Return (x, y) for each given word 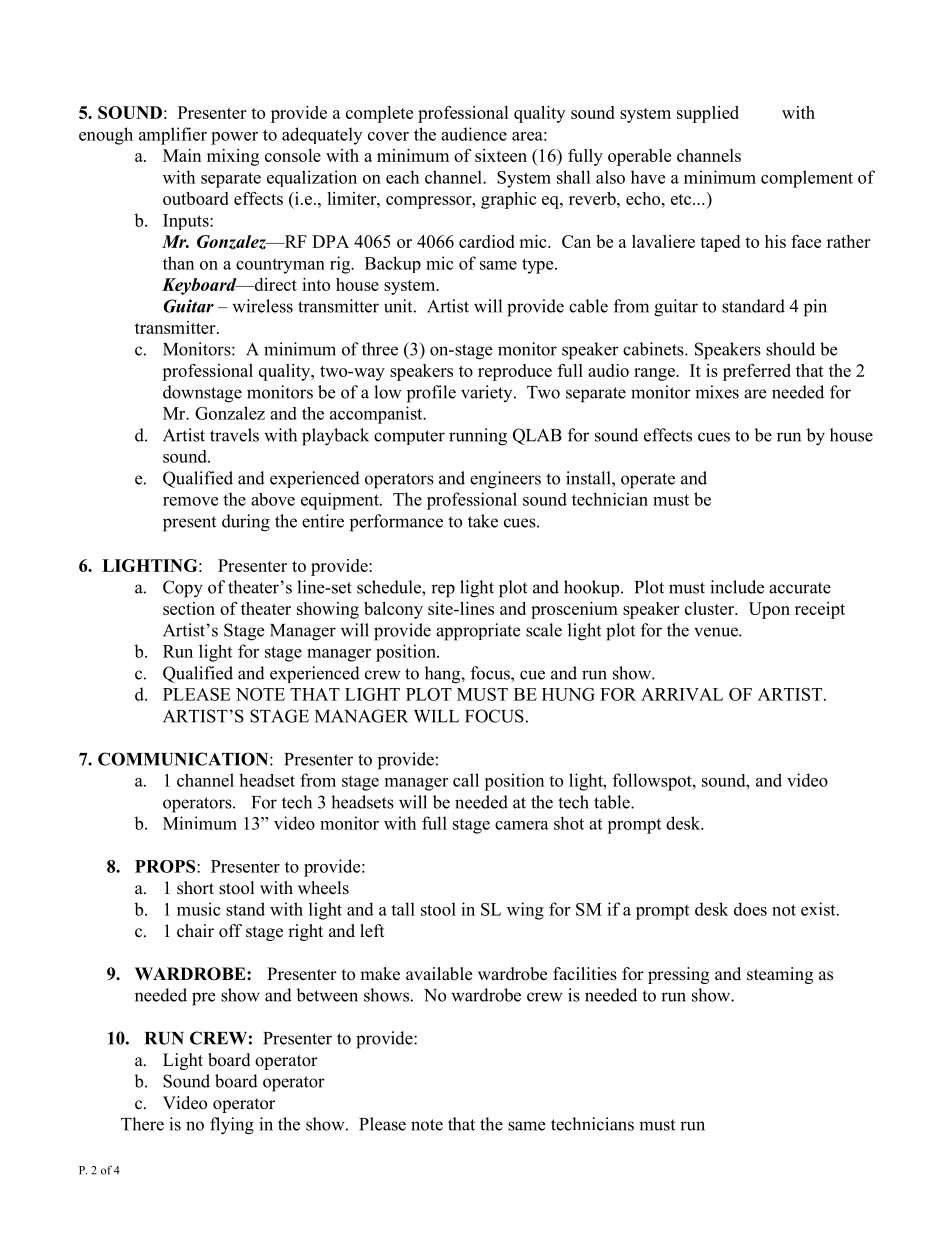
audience (474, 134)
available (439, 974)
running (478, 437)
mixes (717, 392)
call (466, 780)
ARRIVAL (682, 694)
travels (234, 435)
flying (232, 1126)
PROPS (166, 866)
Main (182, 155)
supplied (708, 114)
